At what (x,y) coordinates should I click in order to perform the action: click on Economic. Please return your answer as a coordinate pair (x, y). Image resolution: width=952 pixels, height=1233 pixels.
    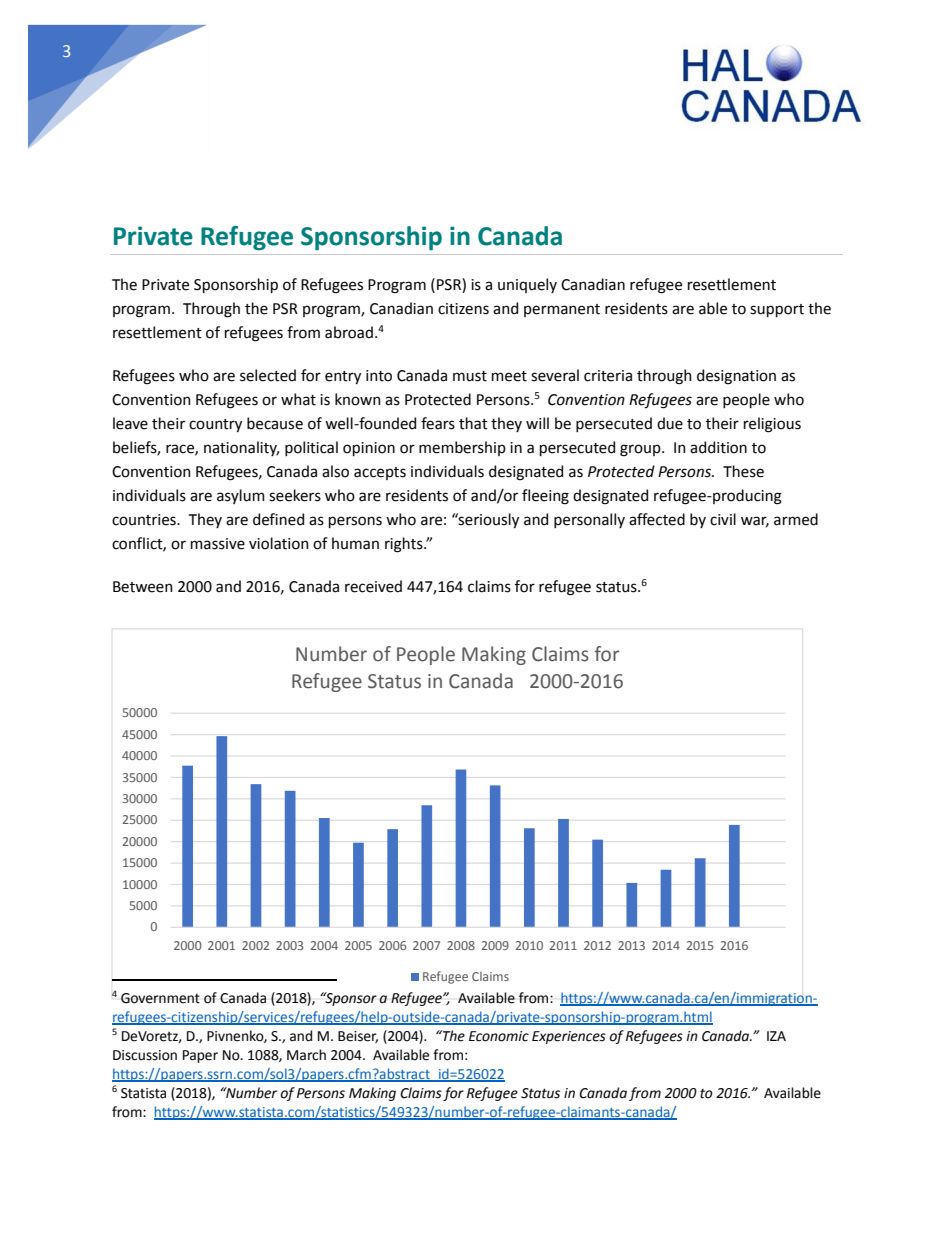
    Looking at the image, I should click on (499, 1036).
